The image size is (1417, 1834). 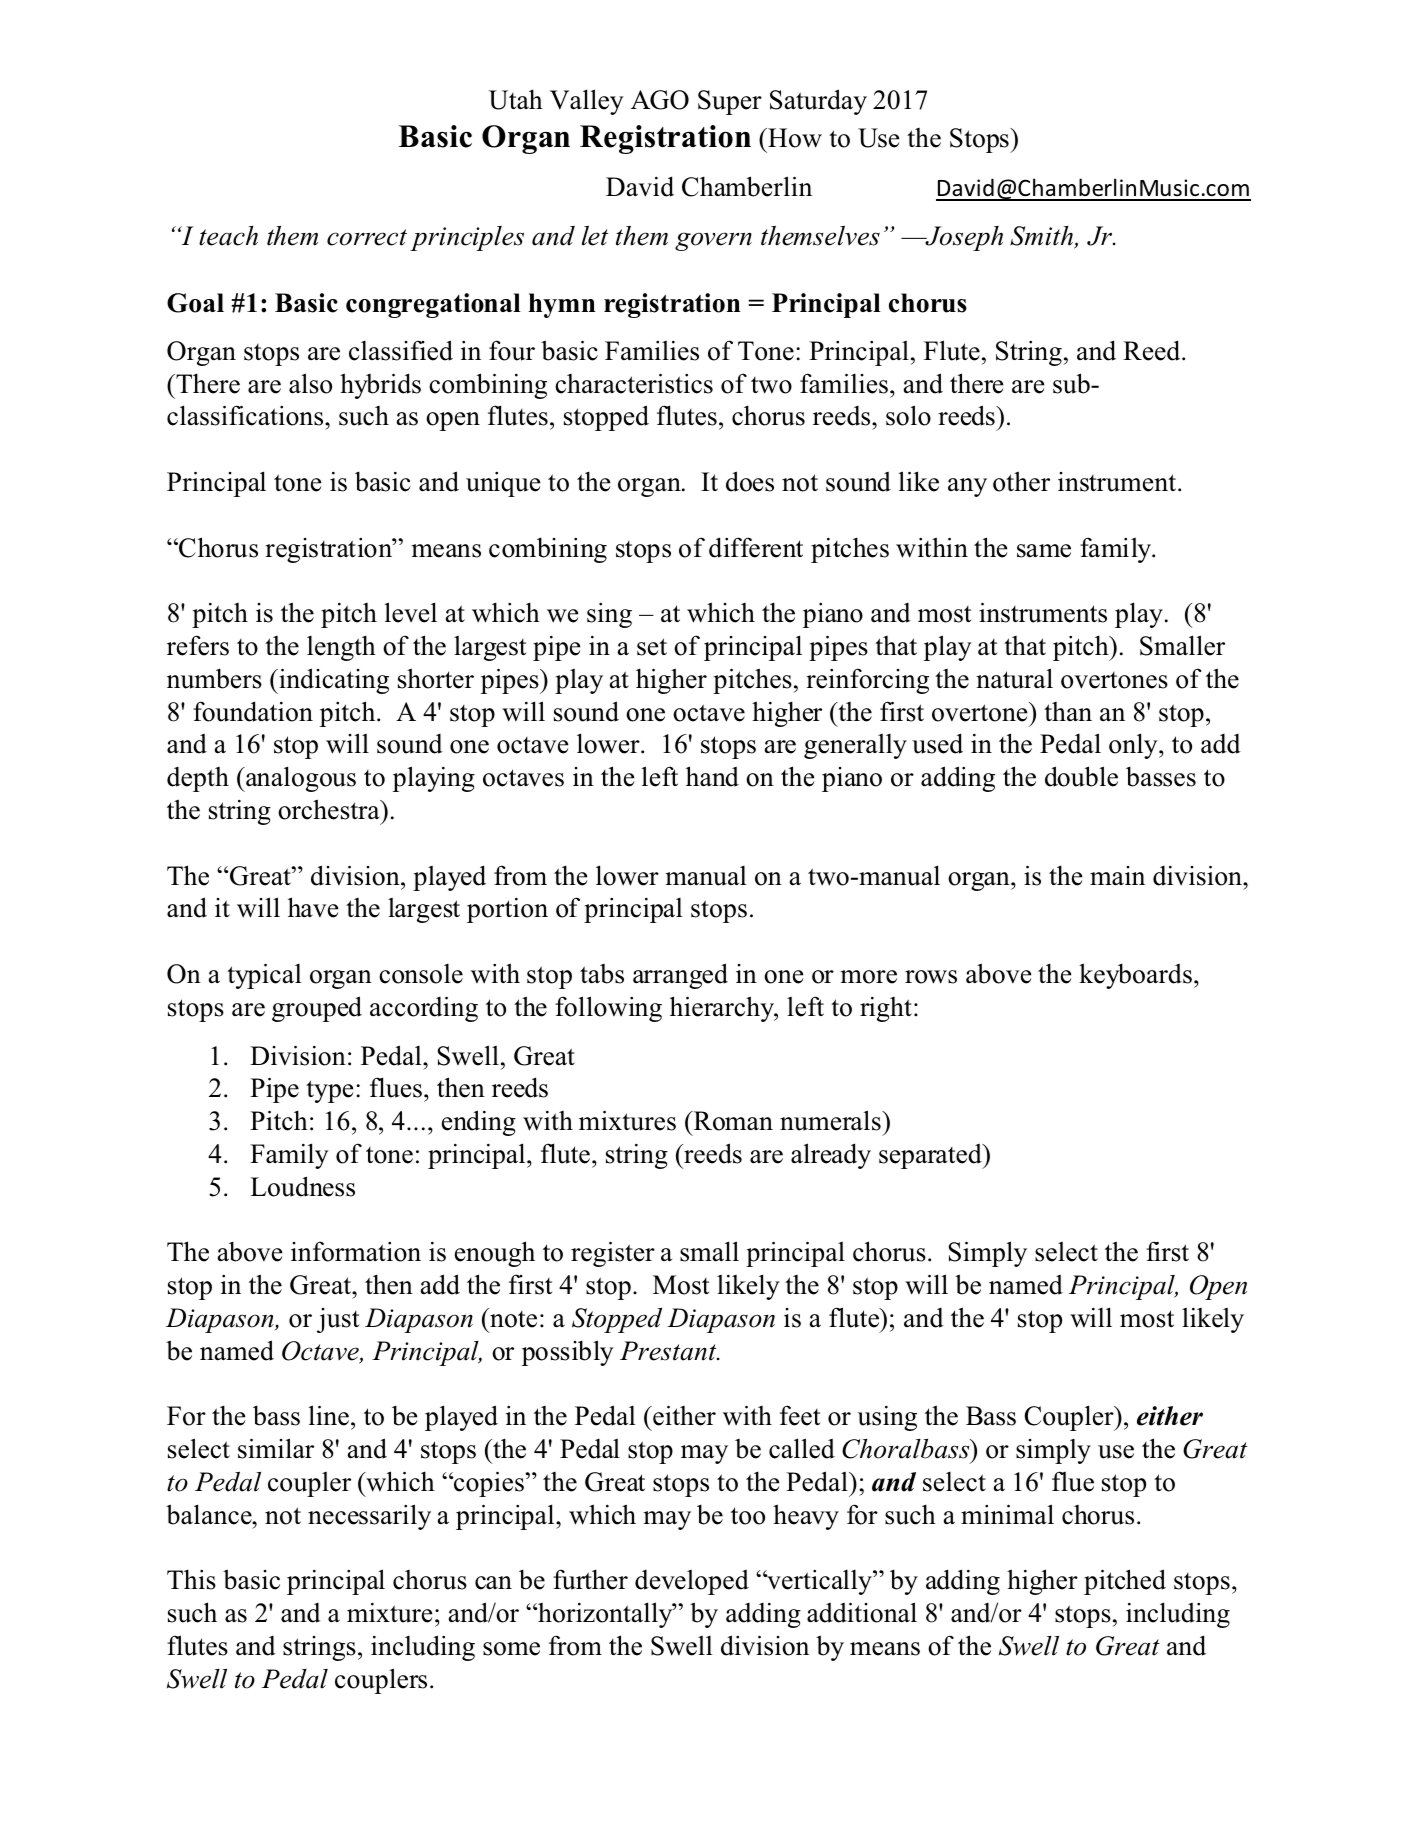 I want to click on information, so click(x=356, y=1251).
